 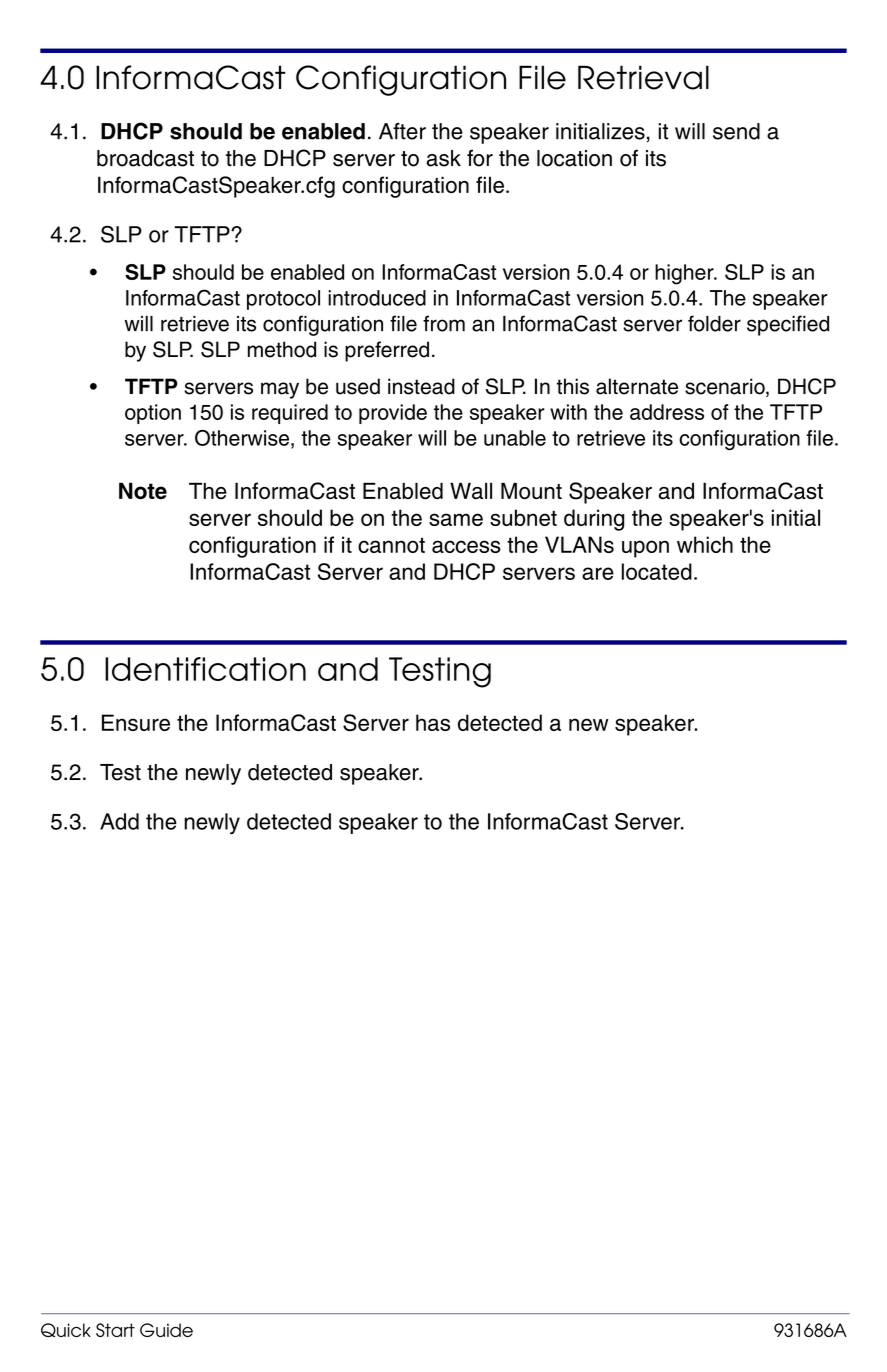 What do you see at coordinates (402, 131) in the document?
I see `After` at bounding box center [402, 131].
